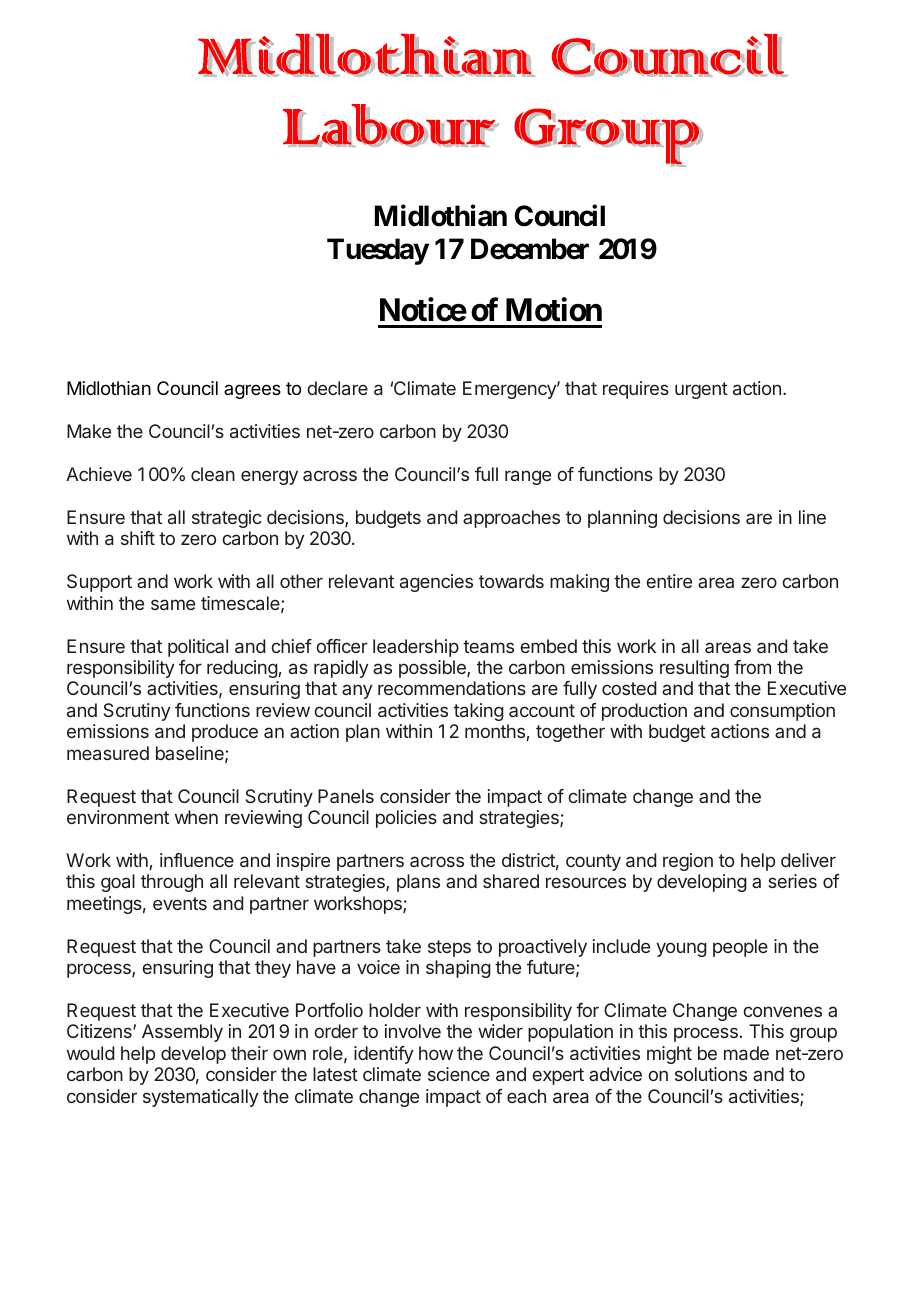 The width and height of the page is (924, 1307). What do you see at coordinates (378, 251) in the page?
I see `Tuesday` at bounding box center [378, 251].
